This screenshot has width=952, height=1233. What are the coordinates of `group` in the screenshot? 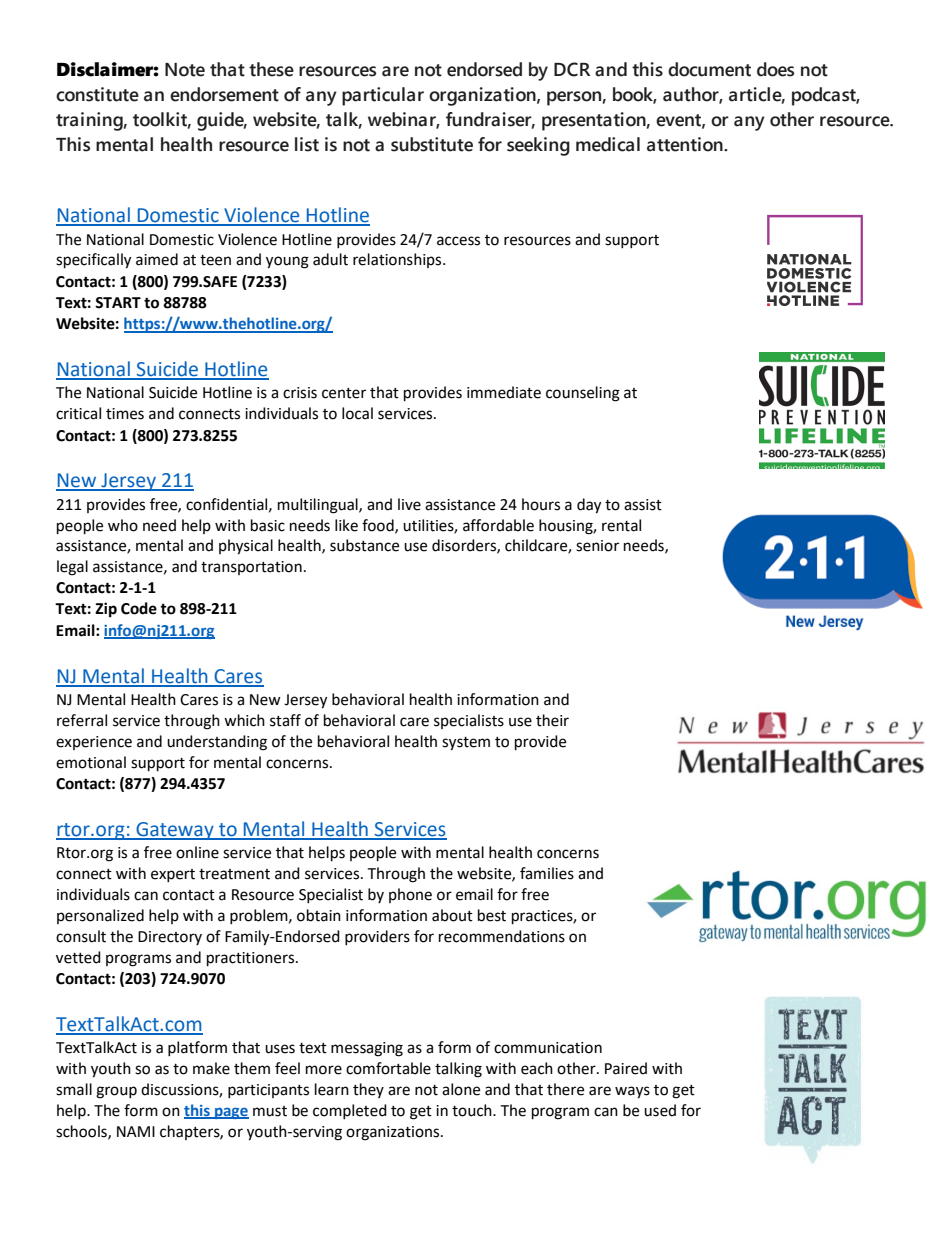 It's located at (116, 1092).
